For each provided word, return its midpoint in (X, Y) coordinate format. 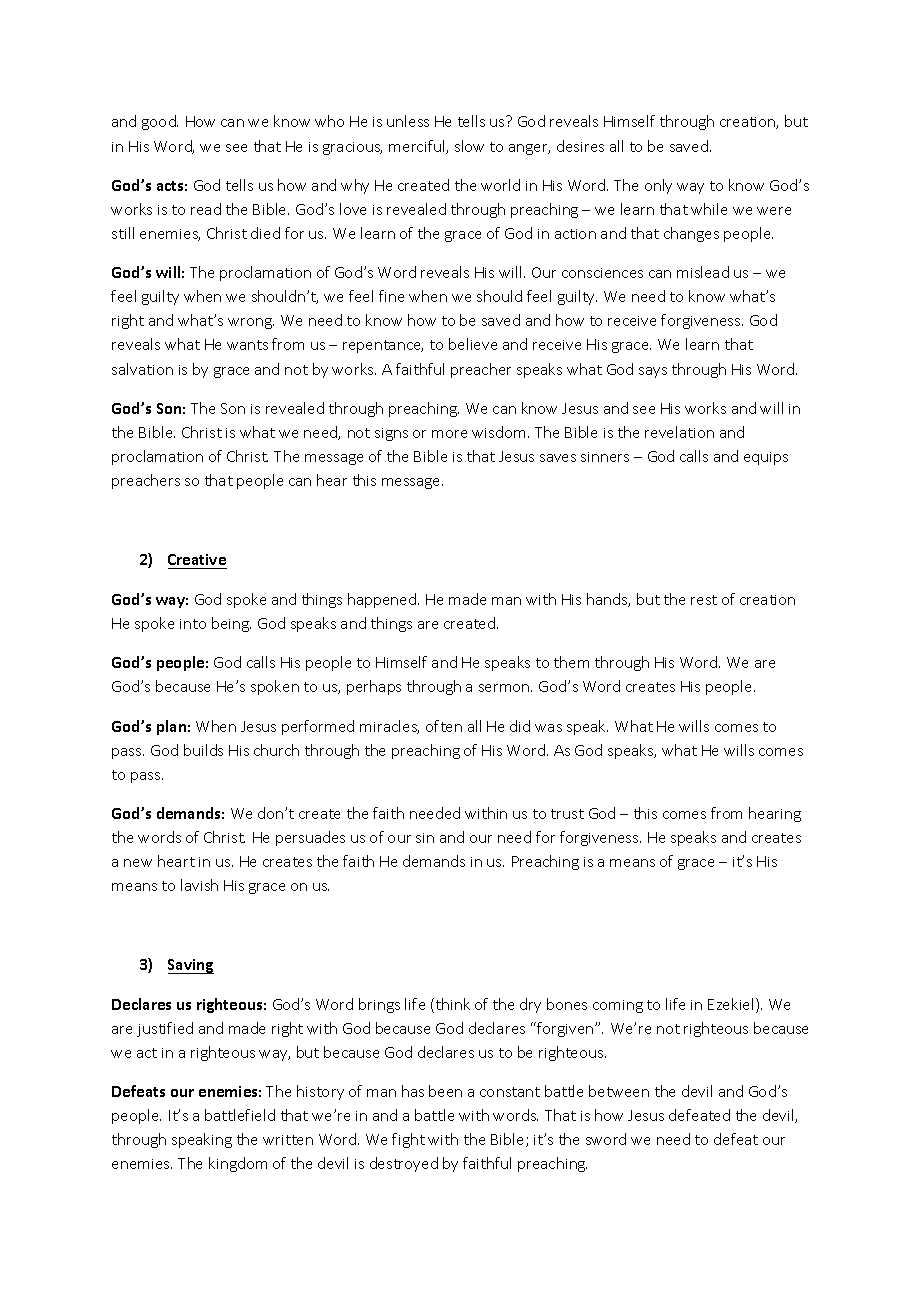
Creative (197, 559)
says (653, 372)
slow (469, 146)
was (548, 728)
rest (704, 600)
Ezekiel (730, 1004)
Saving (191, 966)
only (658, 186)
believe (473, 344)
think (451, 1005)
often (444, 726)
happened (383, 600)
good (160, 122)
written (288, 1140)
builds (203, 750)
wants (247, 345)
